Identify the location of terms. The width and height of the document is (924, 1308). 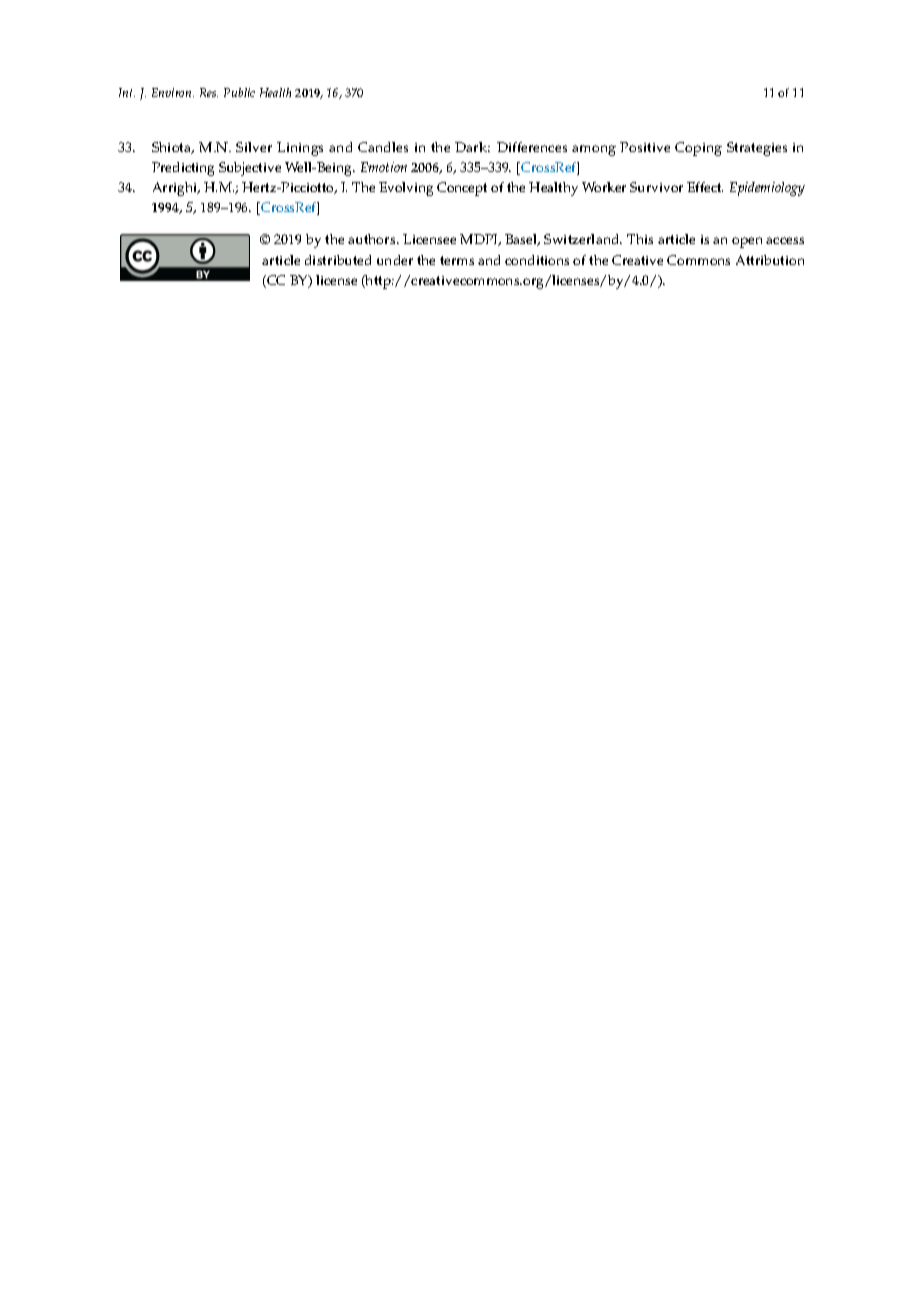
(457, 260).
